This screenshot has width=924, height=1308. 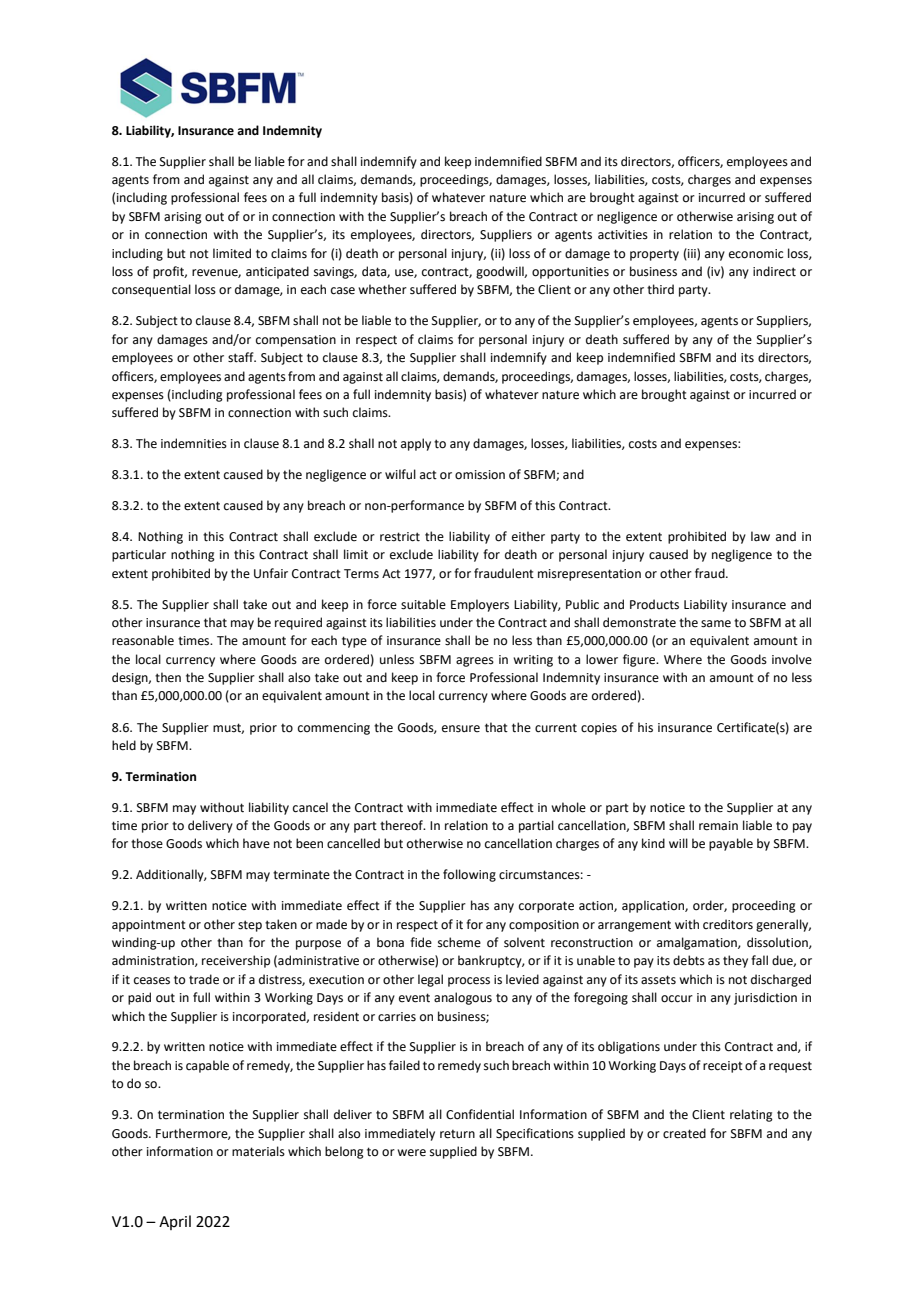 What do you see at coordinates (469, 875) in the screenshot?
I see `following` at bounding box center [469, 875].
